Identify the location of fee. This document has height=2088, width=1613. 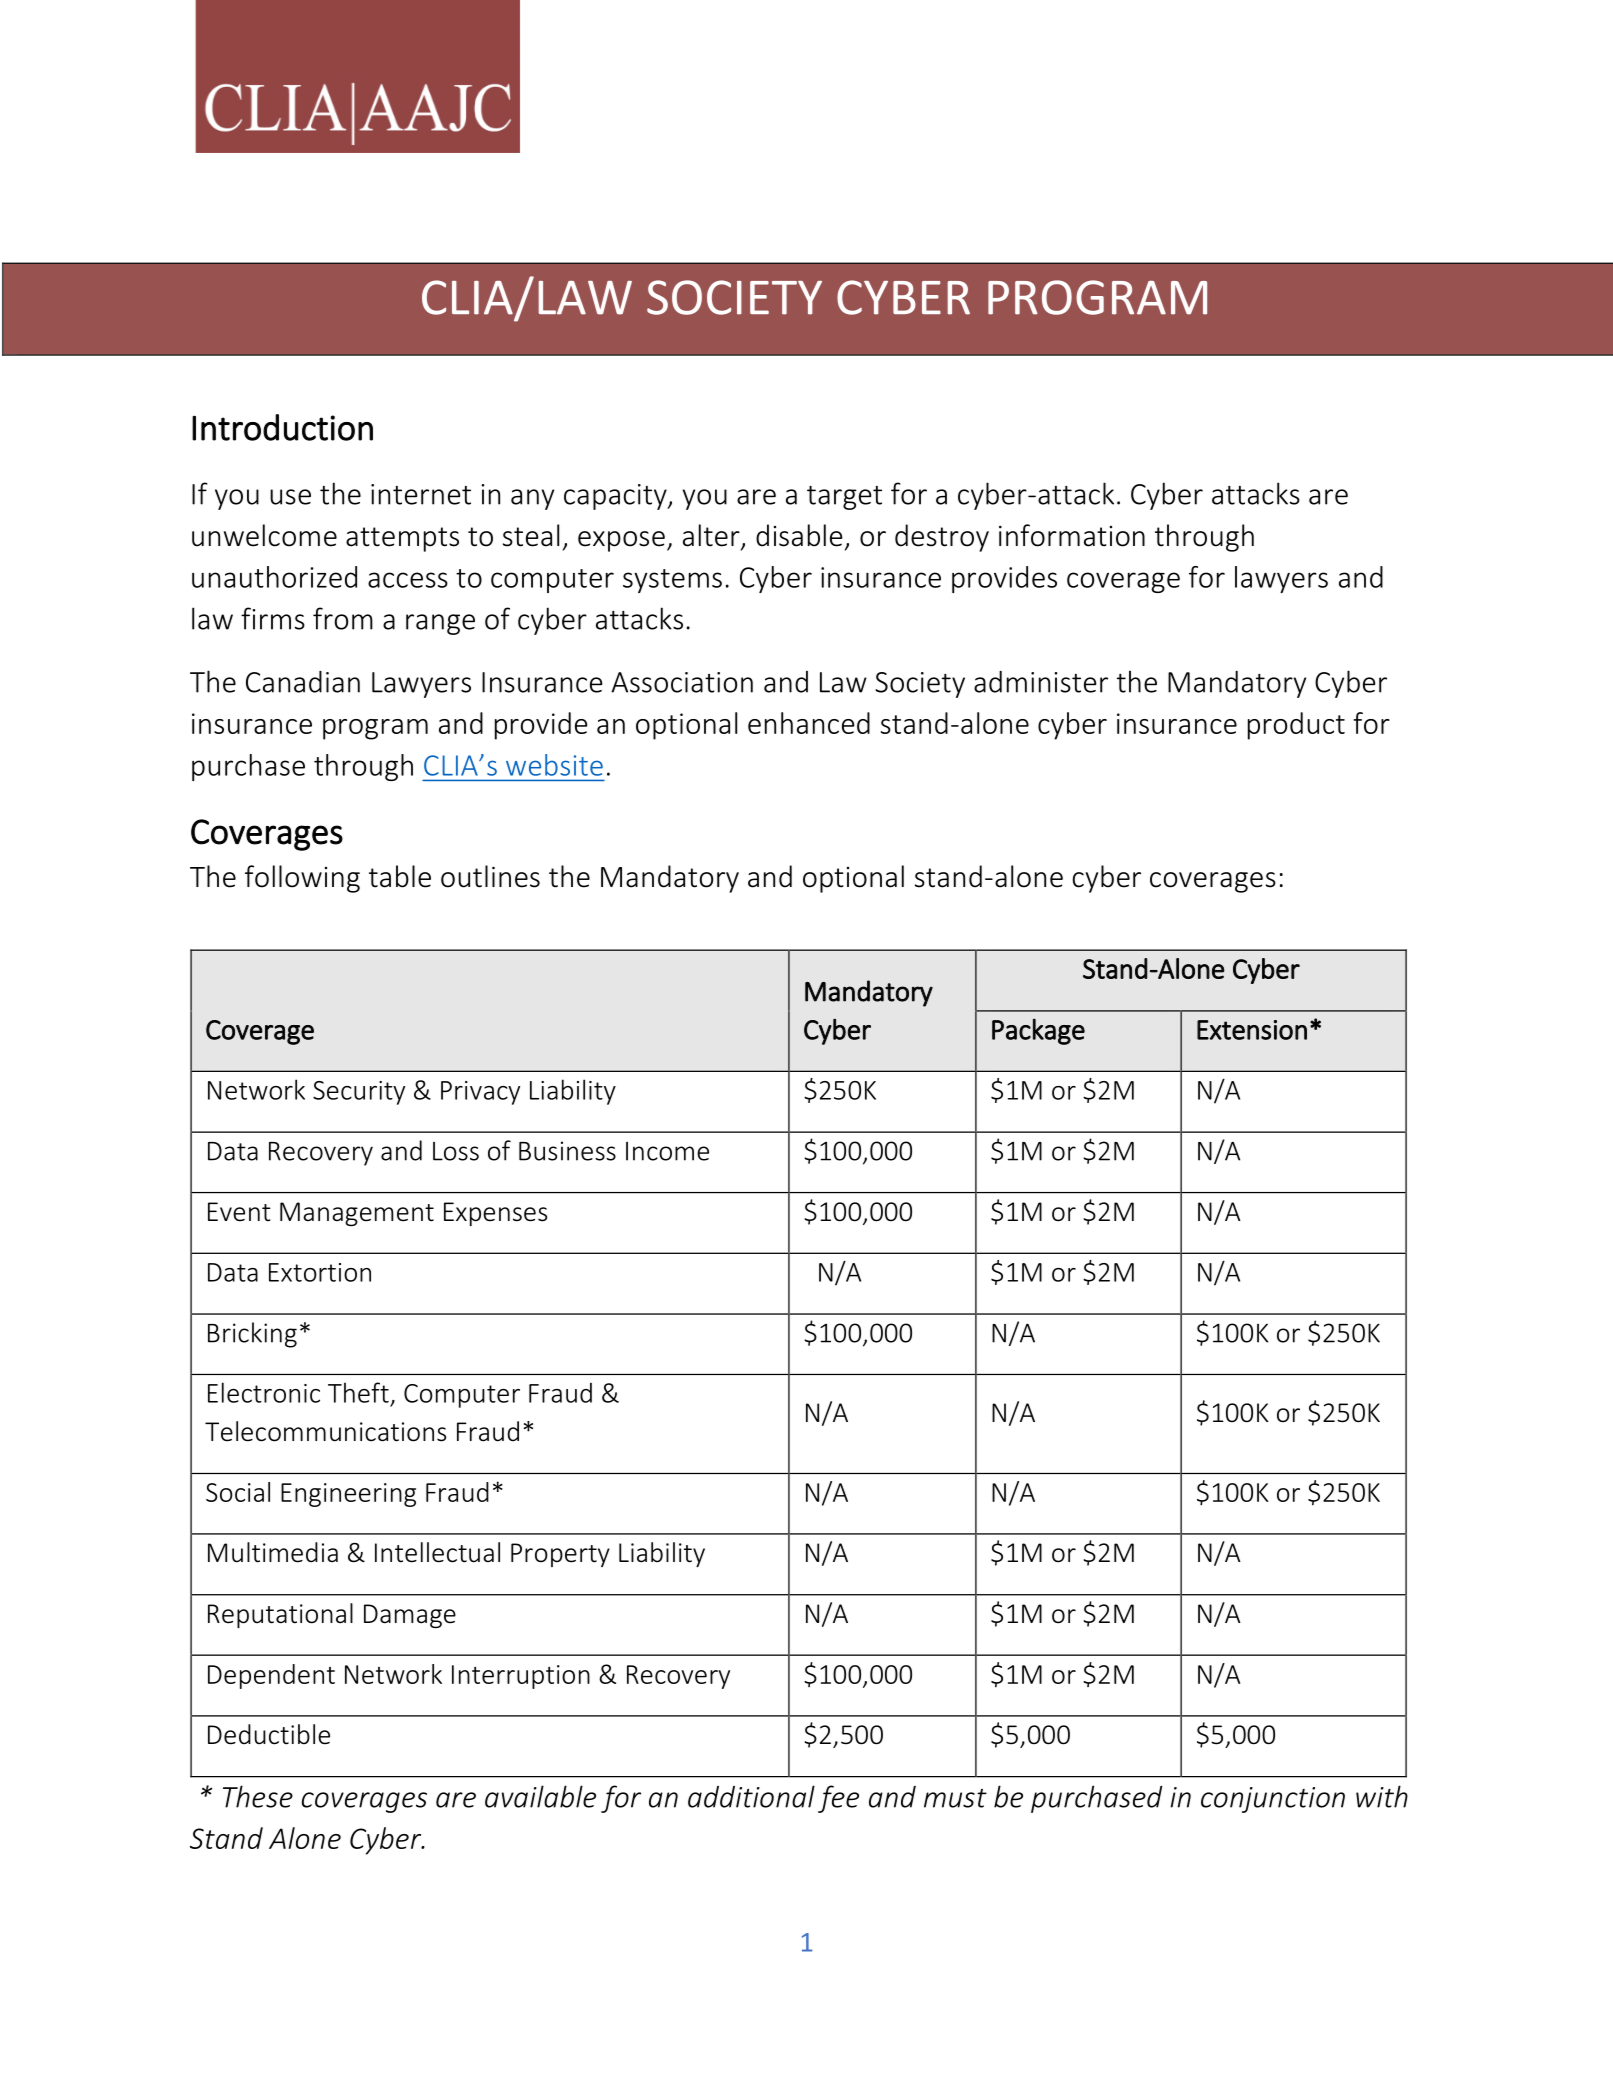
(838, 1799).
